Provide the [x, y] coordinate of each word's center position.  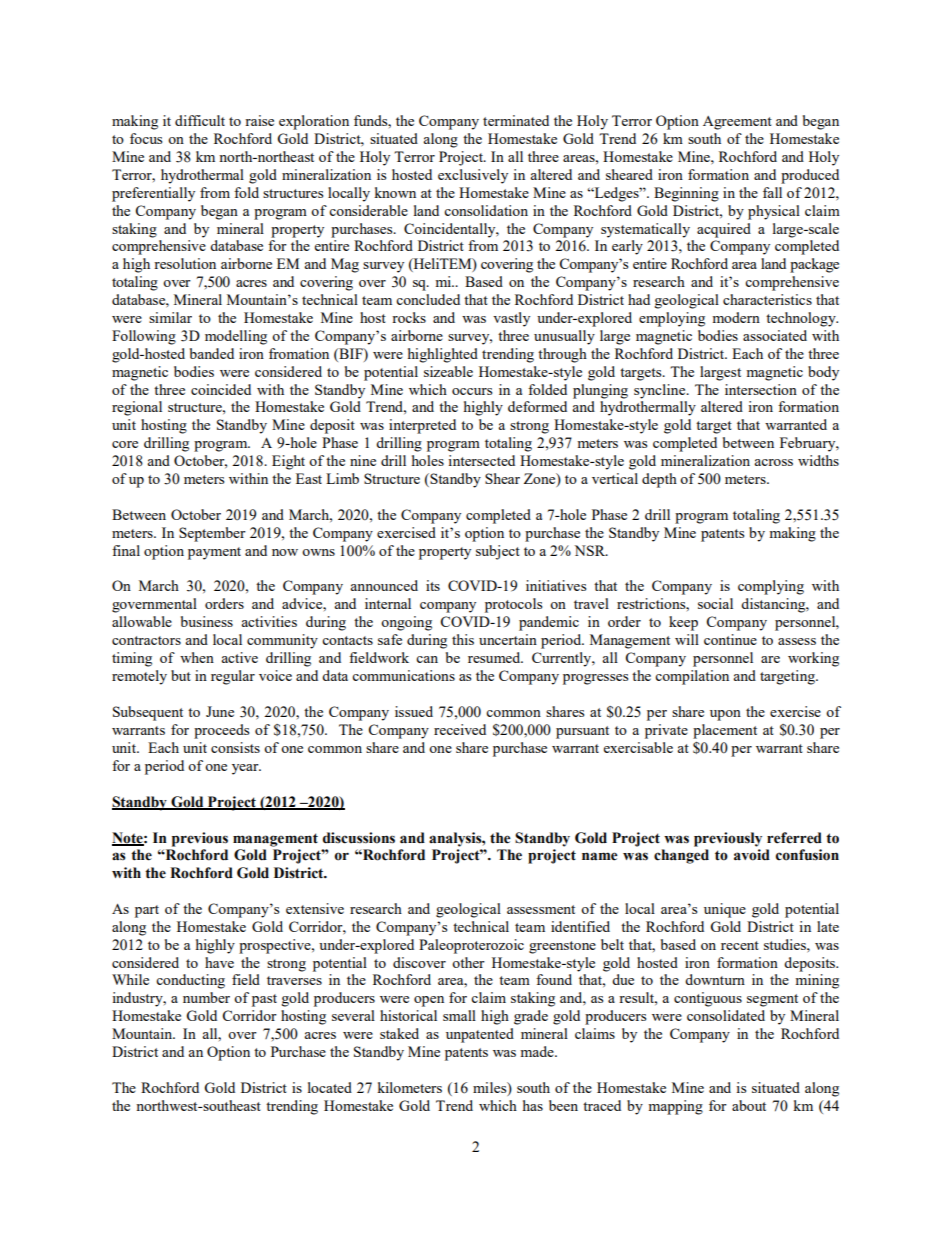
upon [725, 715]
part [147, 911]
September [212, 534]
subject [498, 552]
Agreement [737, 123]
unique [725, 910]
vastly [511, 319]
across [773, 462]
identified [580, 926]
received [460, 729]
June [220, 711]
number [206, 997]
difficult [200, 120]
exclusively [473, 176]
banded [212, 353]
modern [736, 317]
